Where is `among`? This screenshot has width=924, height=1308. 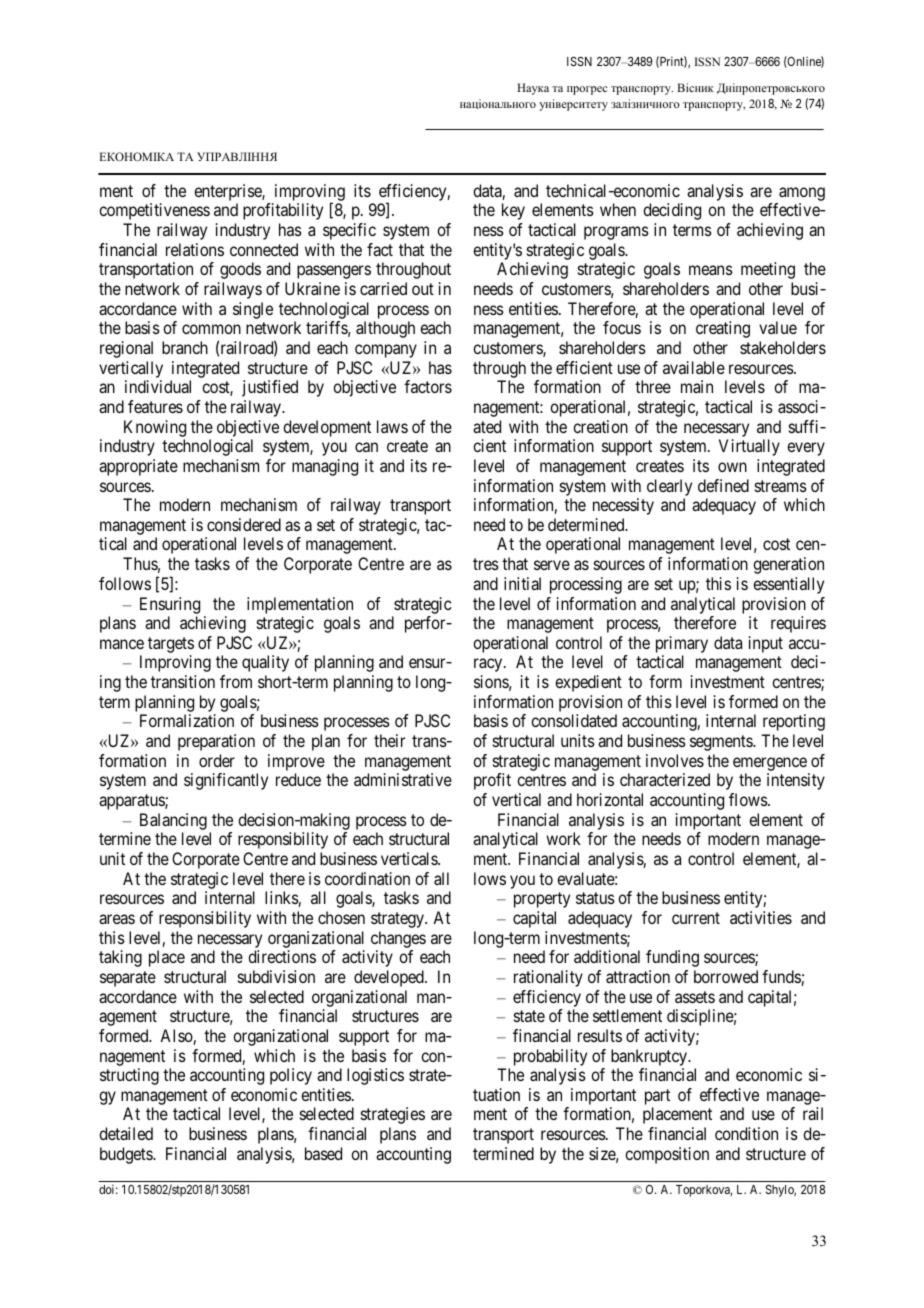 among is located at coordinates (802, 194).
